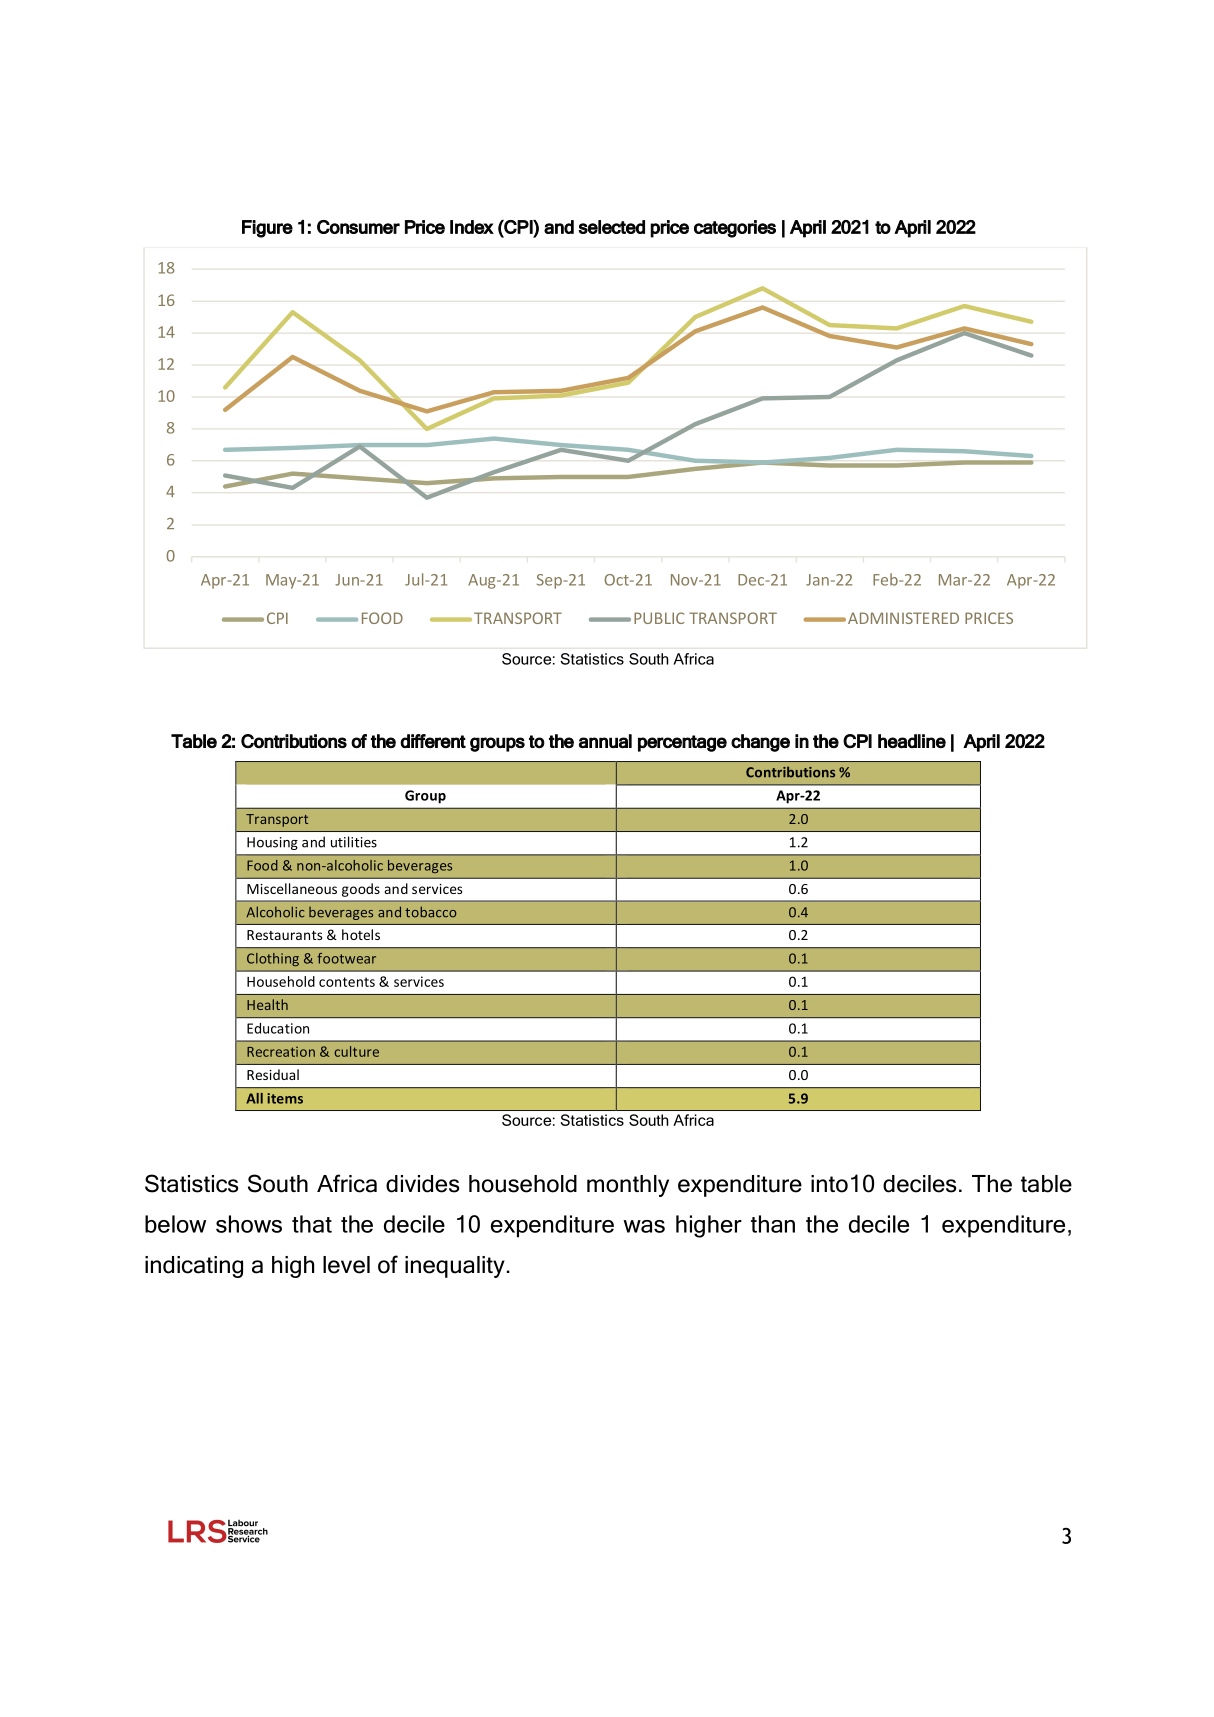  I want to click on inequality, so click(455, 1267).
